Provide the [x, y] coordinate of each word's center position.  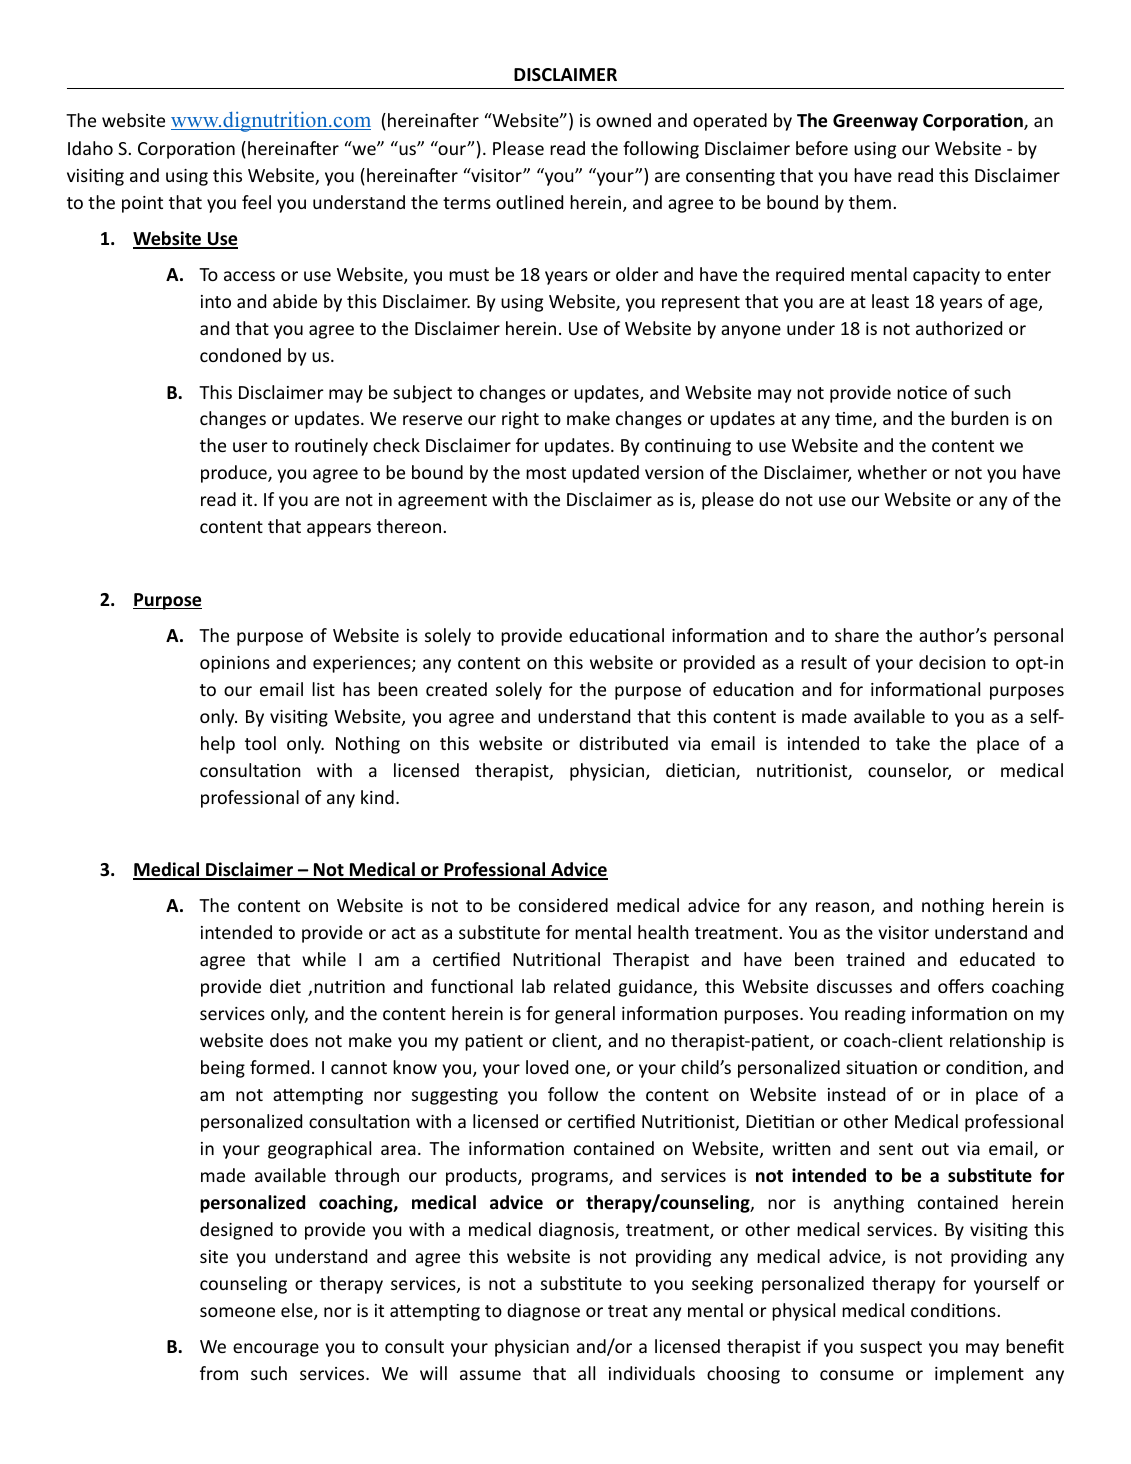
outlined [529, 202]
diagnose [543, 1312]
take [913, 743]
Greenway [875, 122]
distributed [623, 743]
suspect [891, 1349]
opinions [235, 664]
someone [237, 1312]
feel [256, 202]
